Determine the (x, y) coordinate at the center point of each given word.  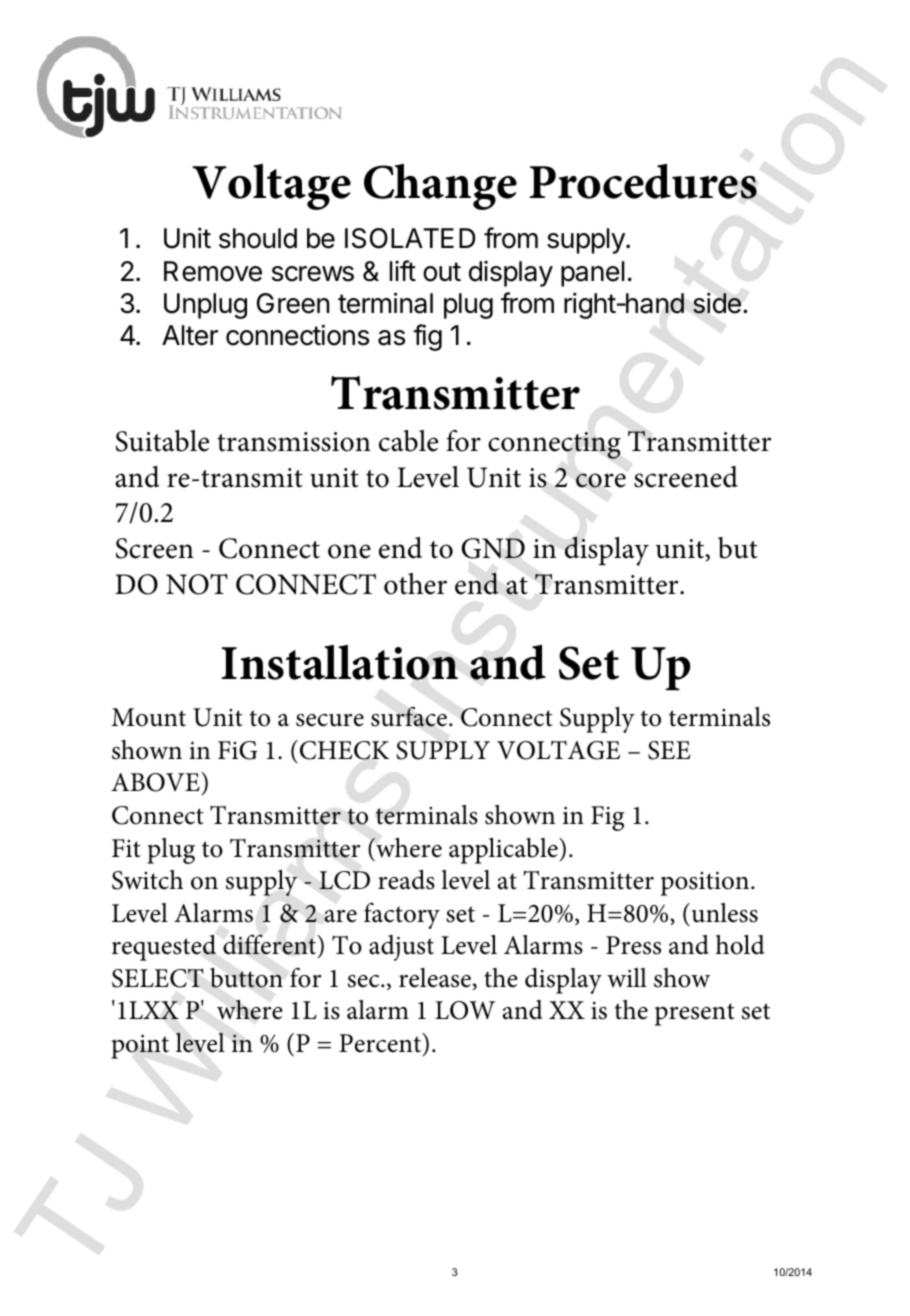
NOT (197, 584)
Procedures (643, 181)
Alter (190, 335)
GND (493, 548)
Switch (147, 880)
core (601, 480)
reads (406, 880)
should (258, 238)
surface (410, 717)
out (442, 272)
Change (440, 187)
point (140, 1046)
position (706, 883)
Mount (148, 717)
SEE (669, 750)
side (717, 303)
